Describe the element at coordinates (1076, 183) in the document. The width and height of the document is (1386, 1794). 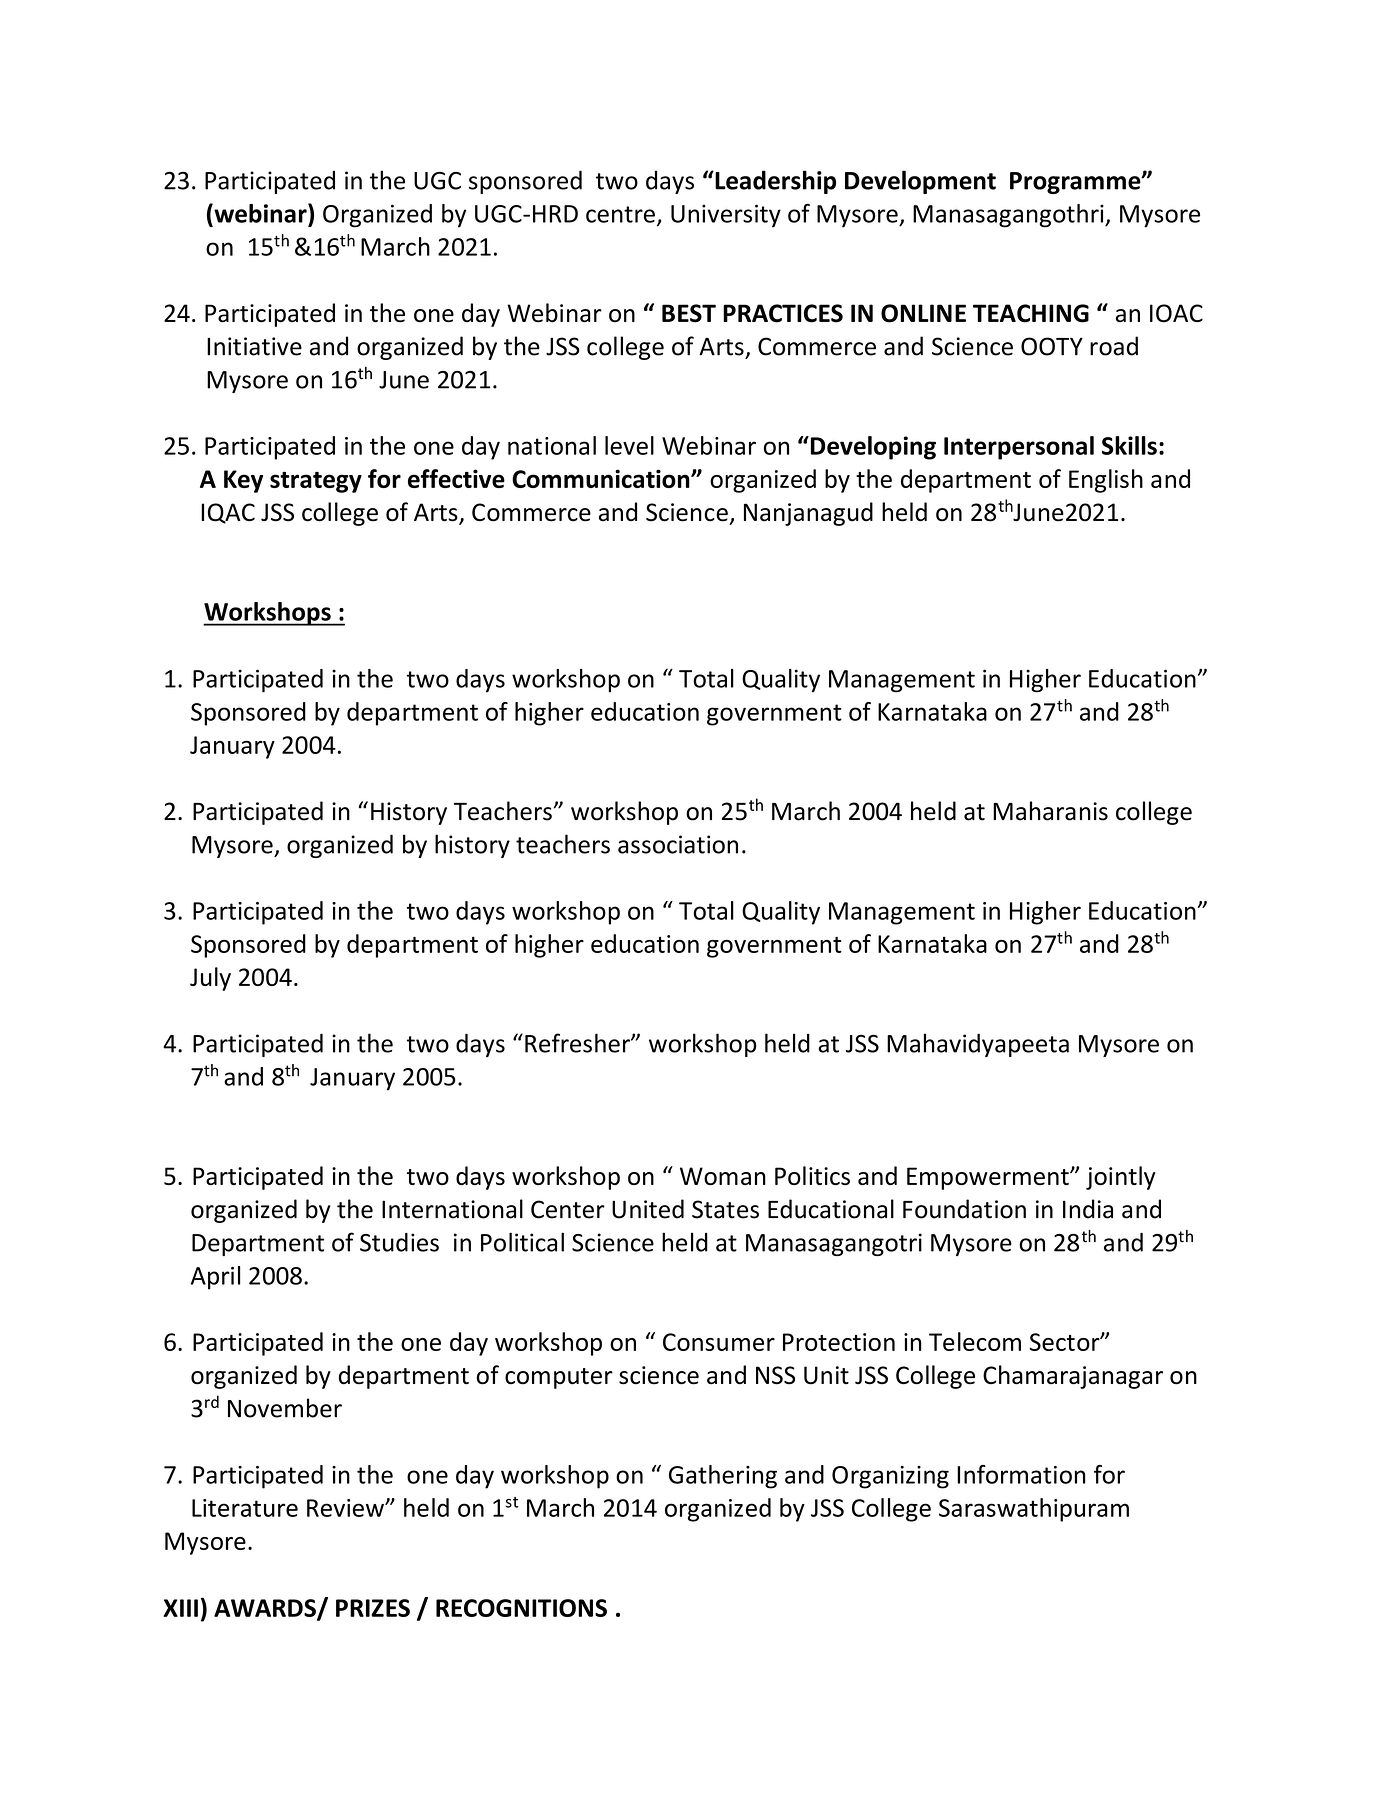
I see `Programme` at that location.
